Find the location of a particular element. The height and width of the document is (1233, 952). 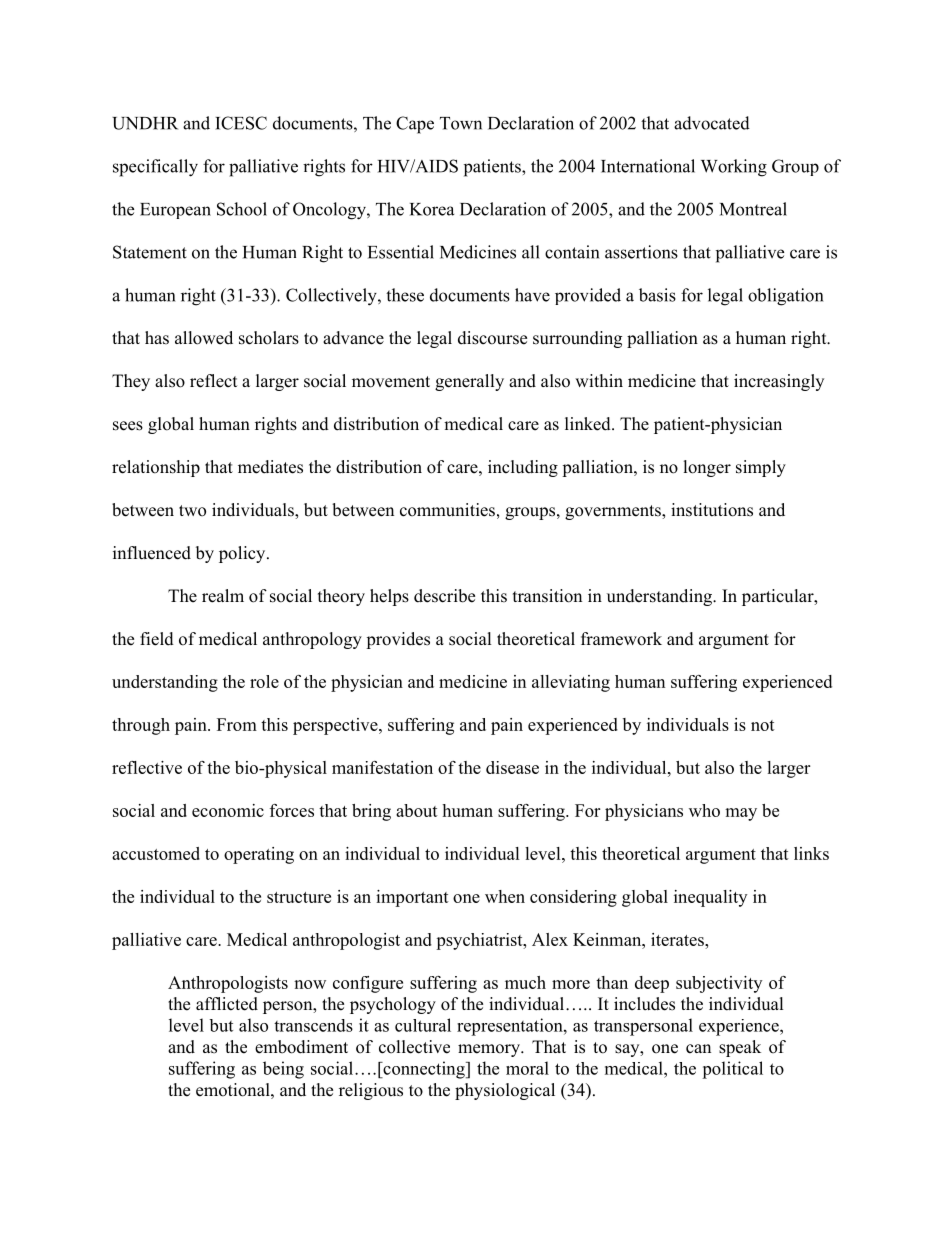

being is located at coordinates (283, 1070).
